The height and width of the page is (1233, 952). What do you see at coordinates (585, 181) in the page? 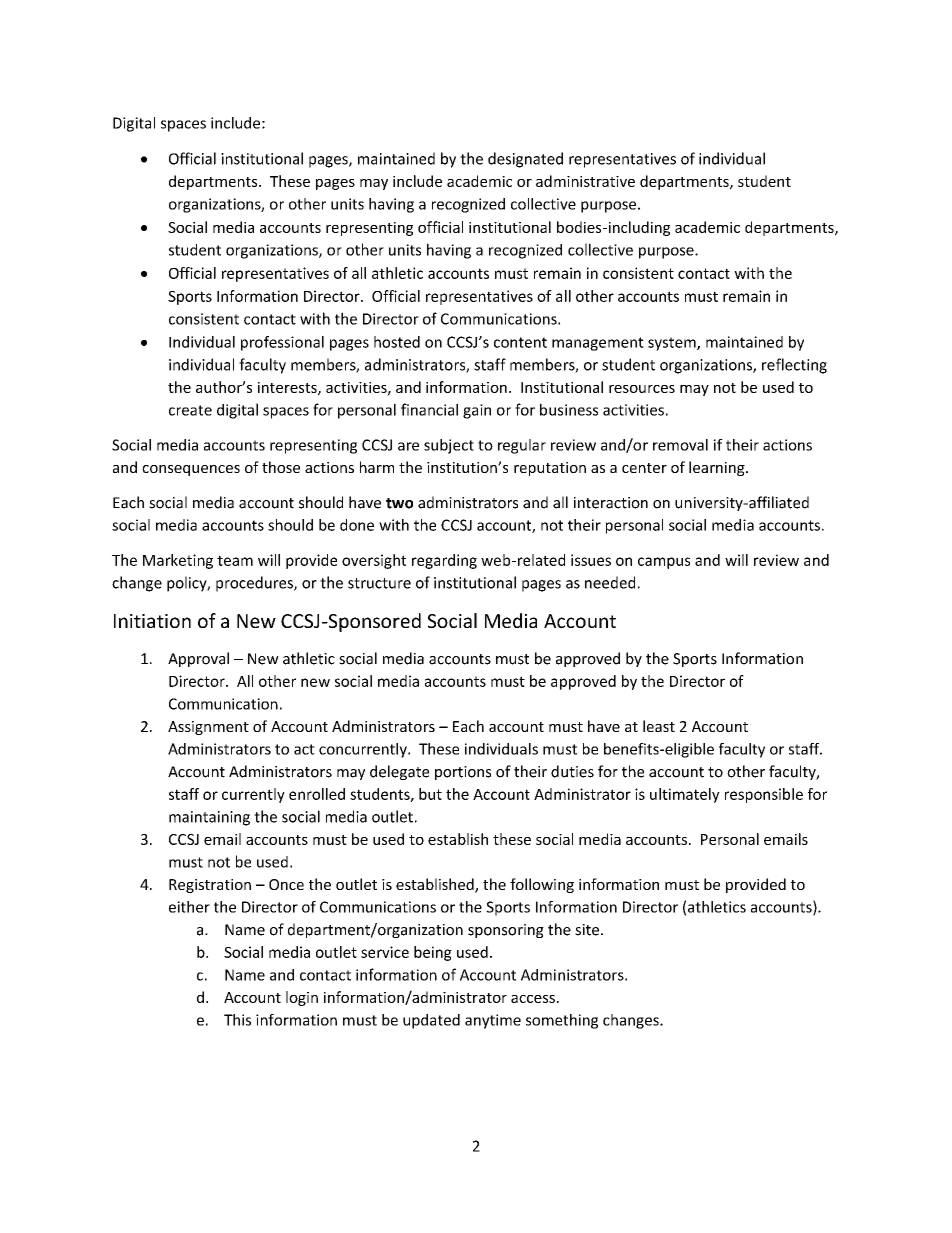
I see `administrative` at bounding box center [585, 181].
